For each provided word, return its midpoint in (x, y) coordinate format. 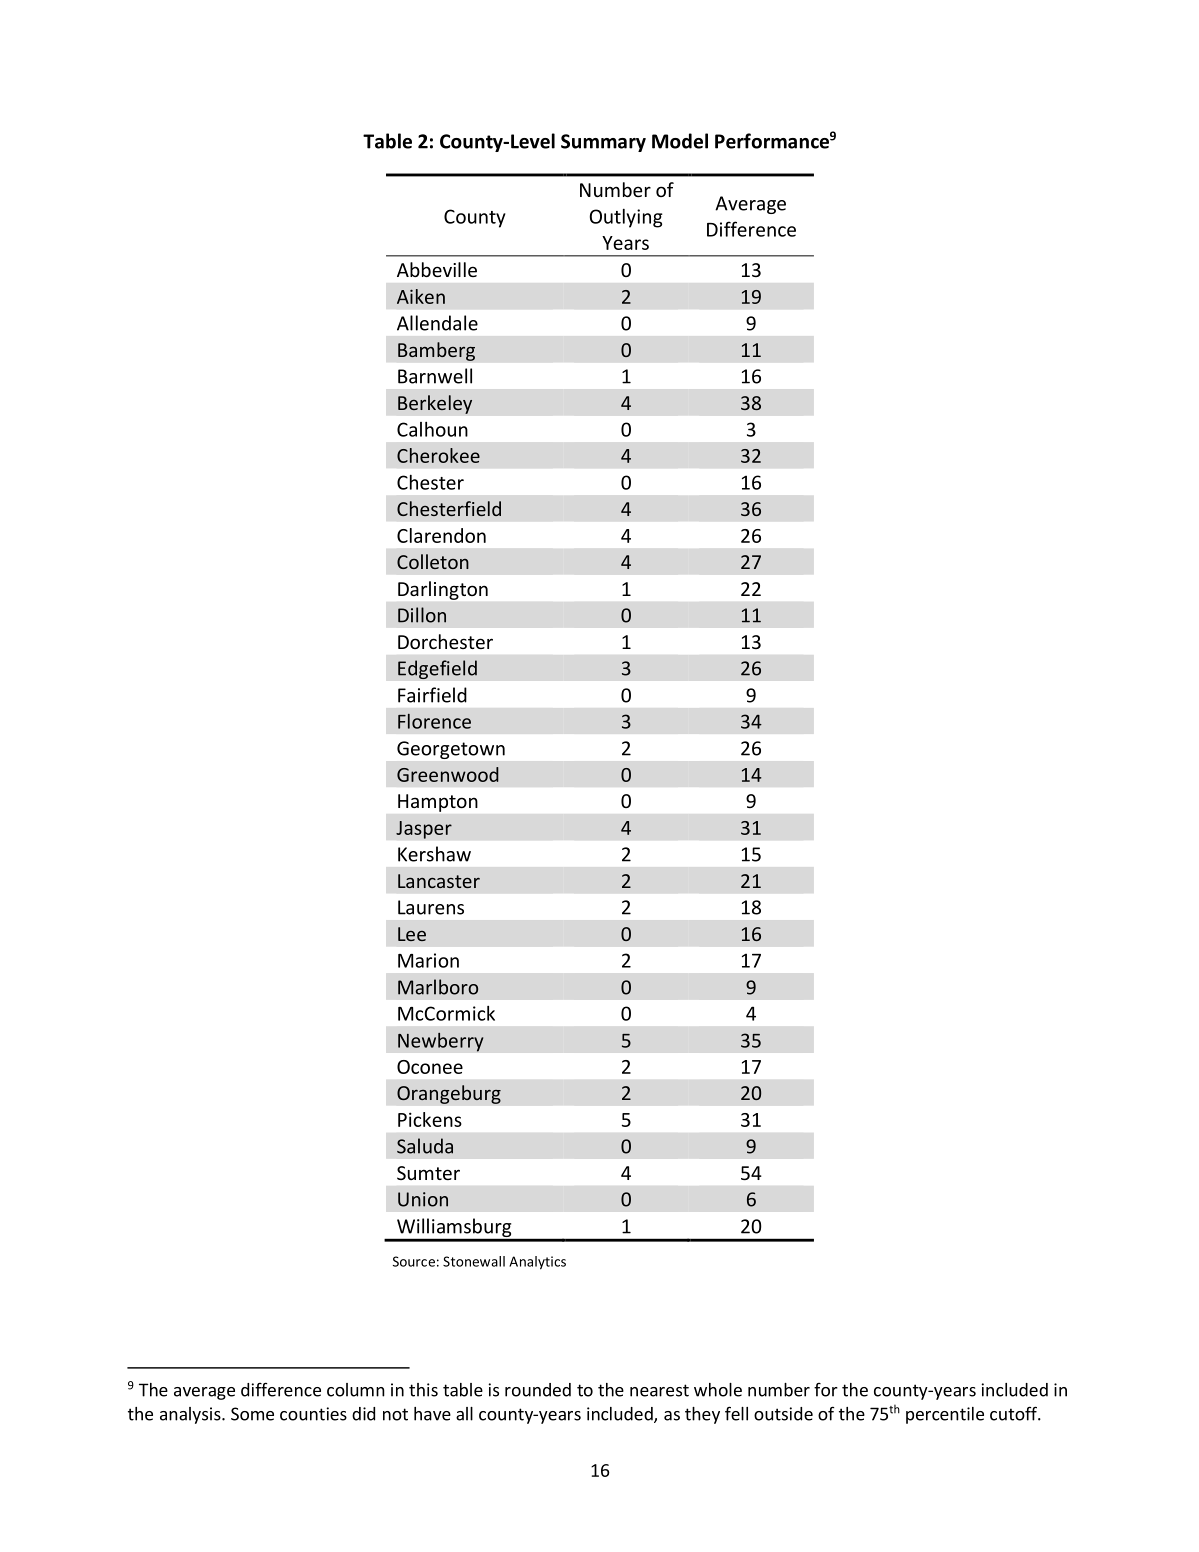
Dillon (422, 615)
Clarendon (441, 535)
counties (313, 1414)
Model (680, 141)
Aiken (421, 296)
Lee (412, 934)
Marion (428, 960)
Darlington (443, 590)
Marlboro (438, 987)
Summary (603, 143)
